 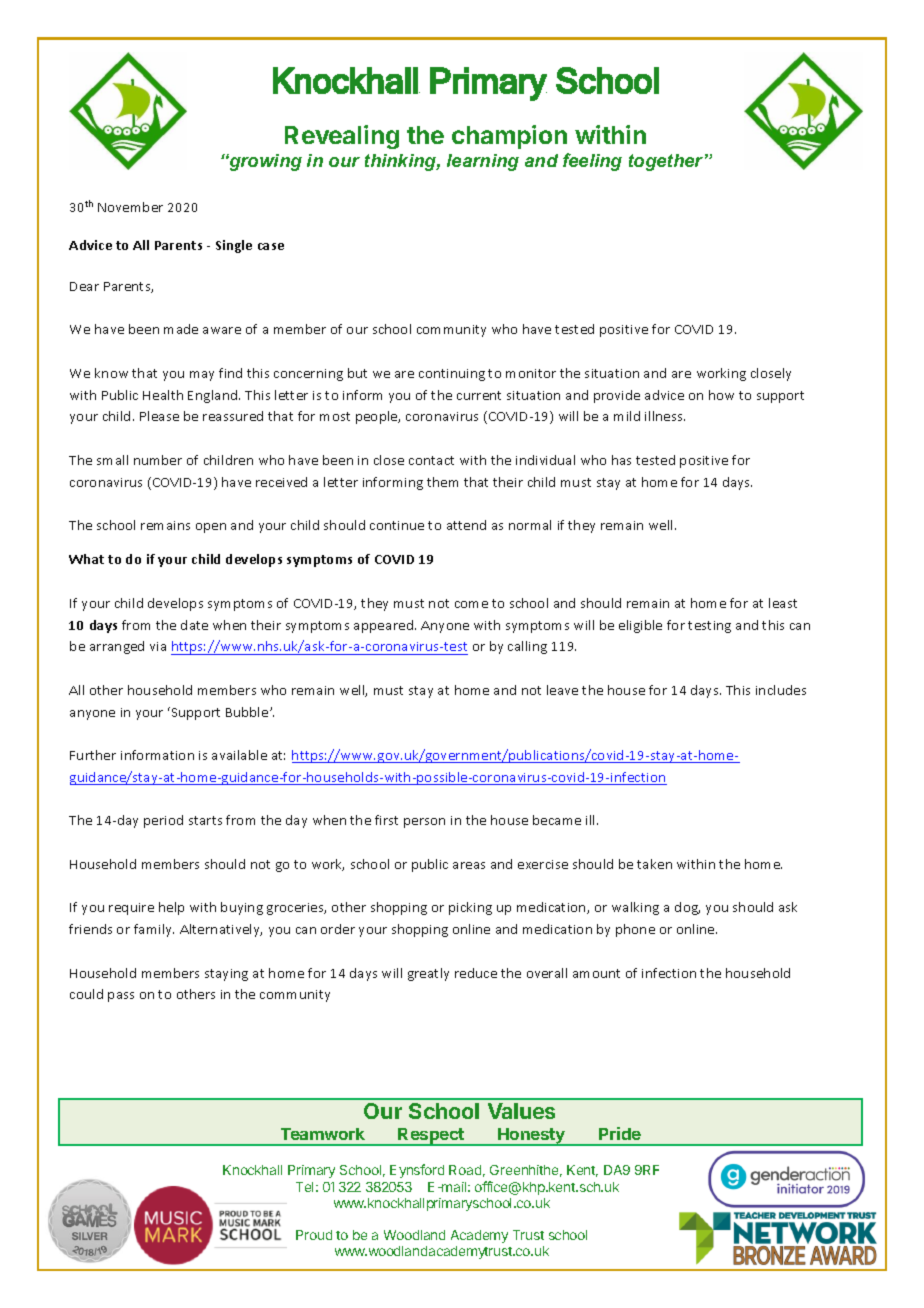 I want to click on appeared, so click(x=385, y=626).
